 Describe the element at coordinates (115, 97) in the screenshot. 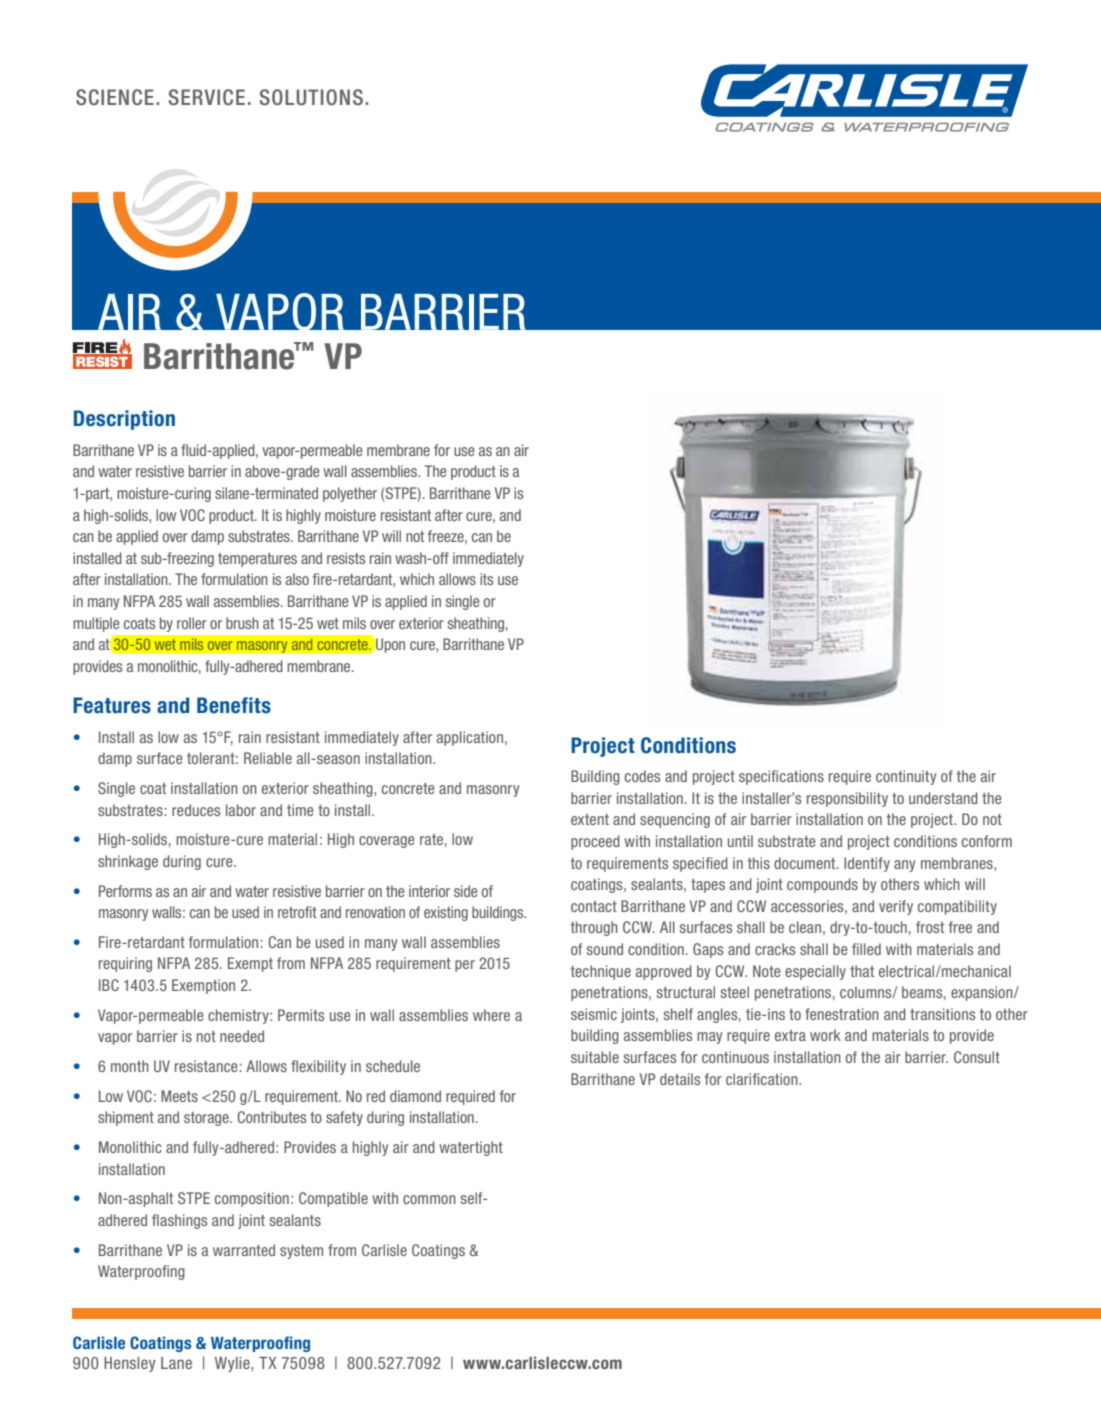

I see `SCIENCE` at that location.
